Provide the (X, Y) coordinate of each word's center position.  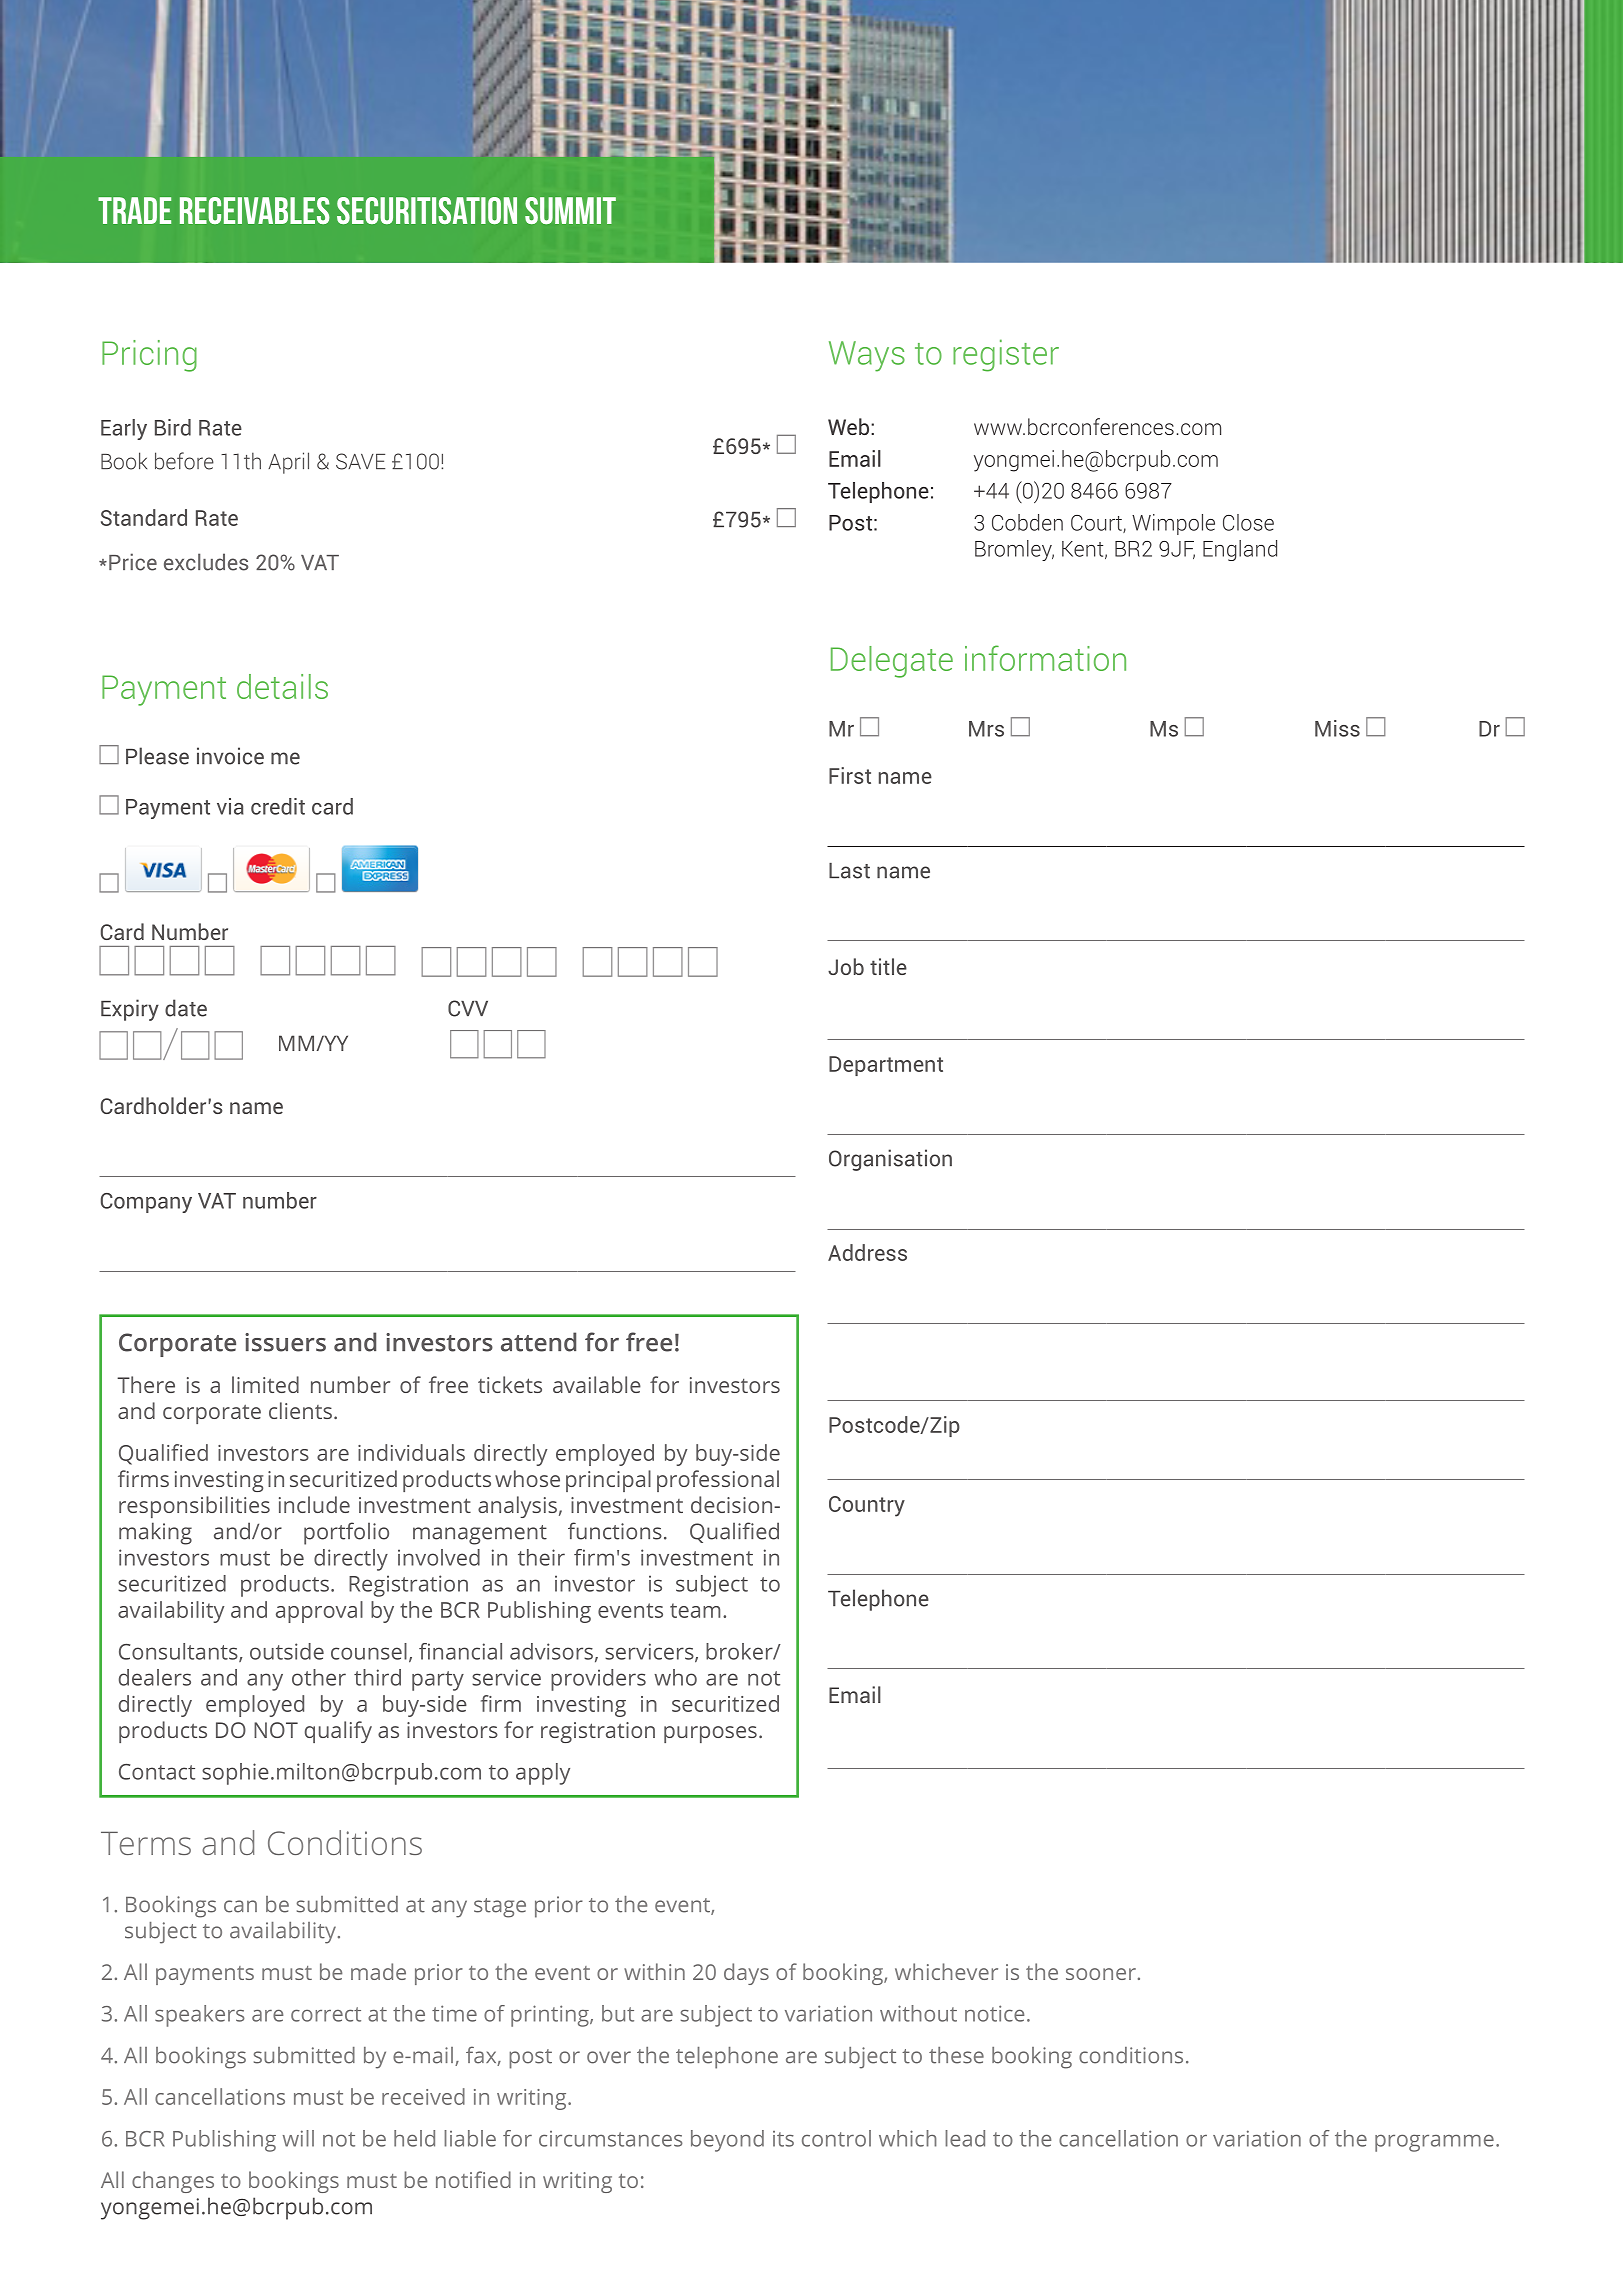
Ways (867, 356)
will (298, 2138)
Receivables (255, 210)
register (1006, 355)
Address (867, 1252)
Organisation (890, 1160)
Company (146, 1203)
